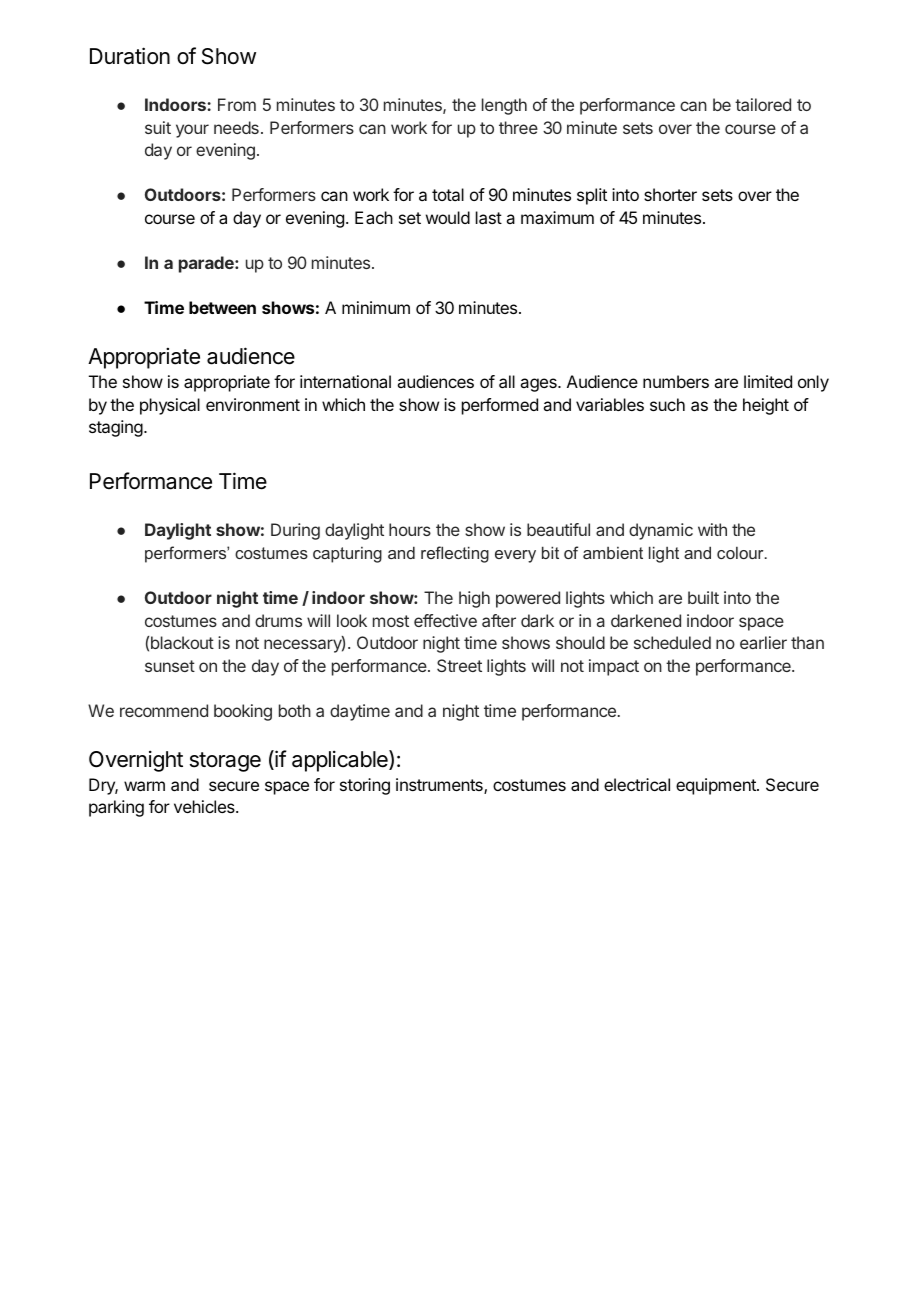 The height and width of the image is (1308, 924). What do you see at coordinates (205, 806) in the image?
I see `vehicles` at bounding box center [205, 806].
